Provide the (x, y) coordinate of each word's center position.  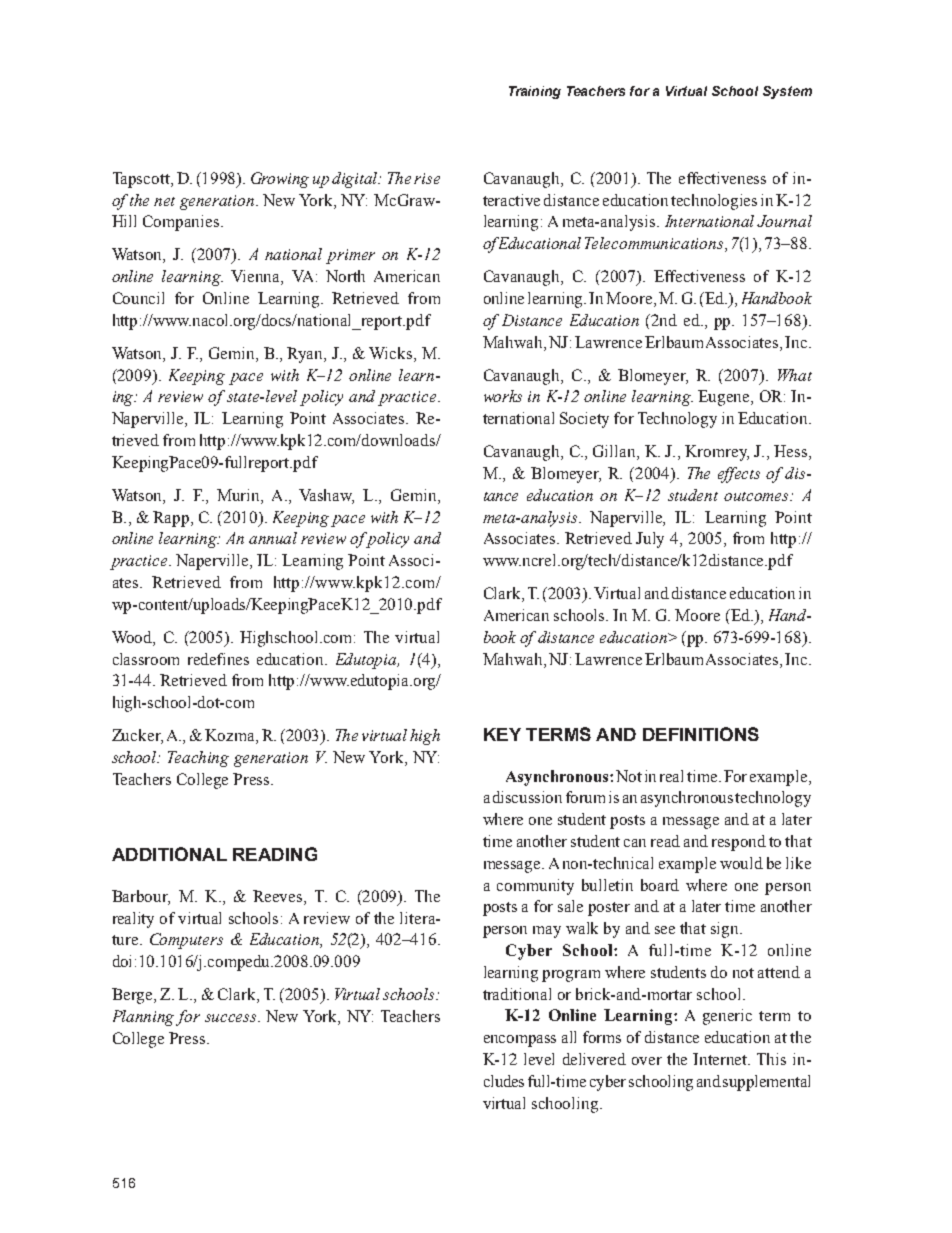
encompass (520, 1041)
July (650, 540)
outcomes (758, 496)
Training (535, 92)
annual (273, 538)
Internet (721, 1059)
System (787, 92)
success (232, 1018)
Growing (280, 180)
